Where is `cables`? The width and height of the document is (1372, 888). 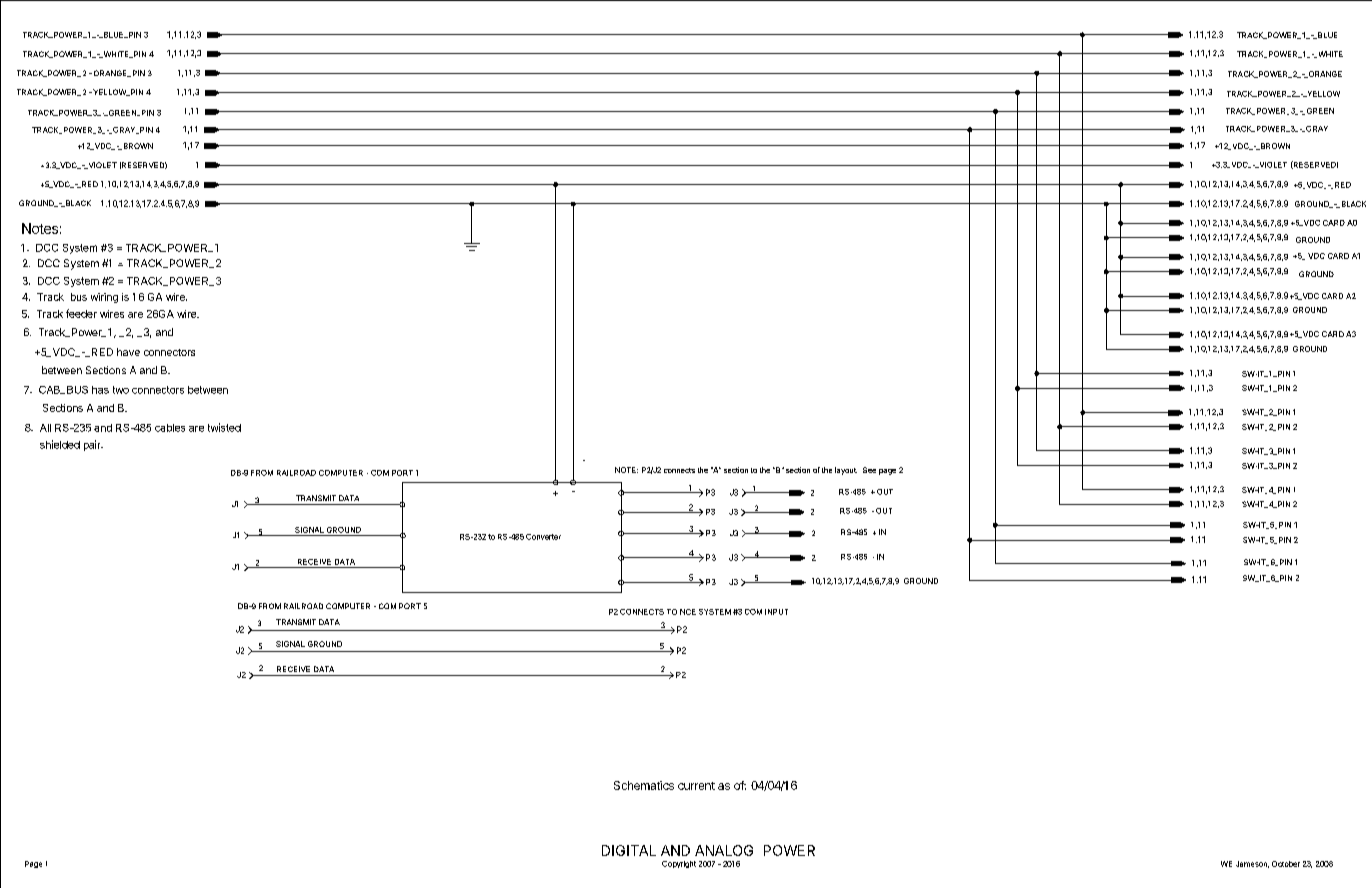 cables is located at coordinates (170, 428).
